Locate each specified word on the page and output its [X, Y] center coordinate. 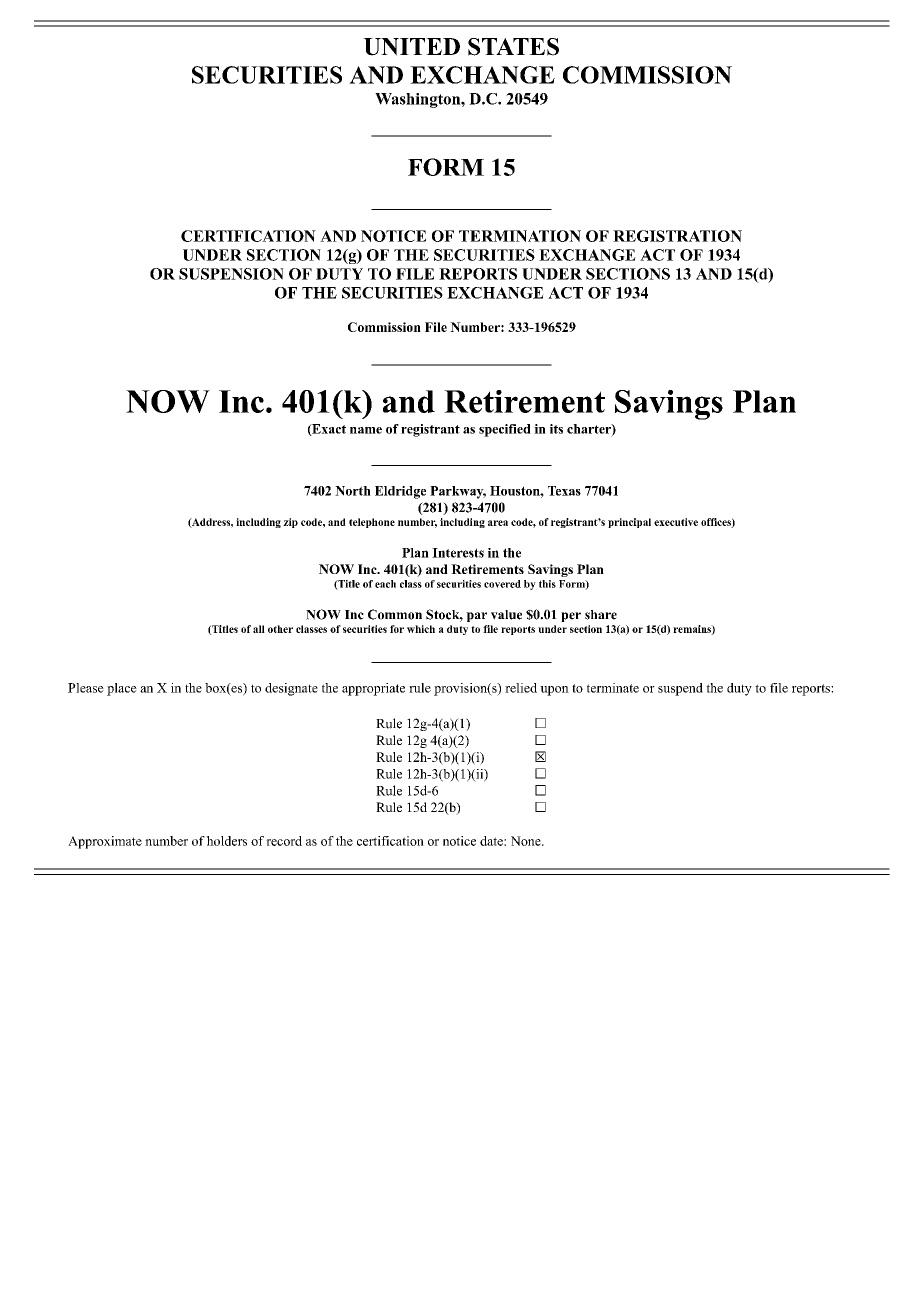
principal [629, 523]
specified [505, 430]
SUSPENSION [231, 274]
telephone [372, 523]
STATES [513, 47]
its [556, 429]
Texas [564, 491]
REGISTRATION [677, 236]
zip [290, 523]
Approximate [105, 842]
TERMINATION [520, 236]
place [122, 689]
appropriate [373, 689]
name [366, 430]
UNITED [411, 47]
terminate [613, 688]
